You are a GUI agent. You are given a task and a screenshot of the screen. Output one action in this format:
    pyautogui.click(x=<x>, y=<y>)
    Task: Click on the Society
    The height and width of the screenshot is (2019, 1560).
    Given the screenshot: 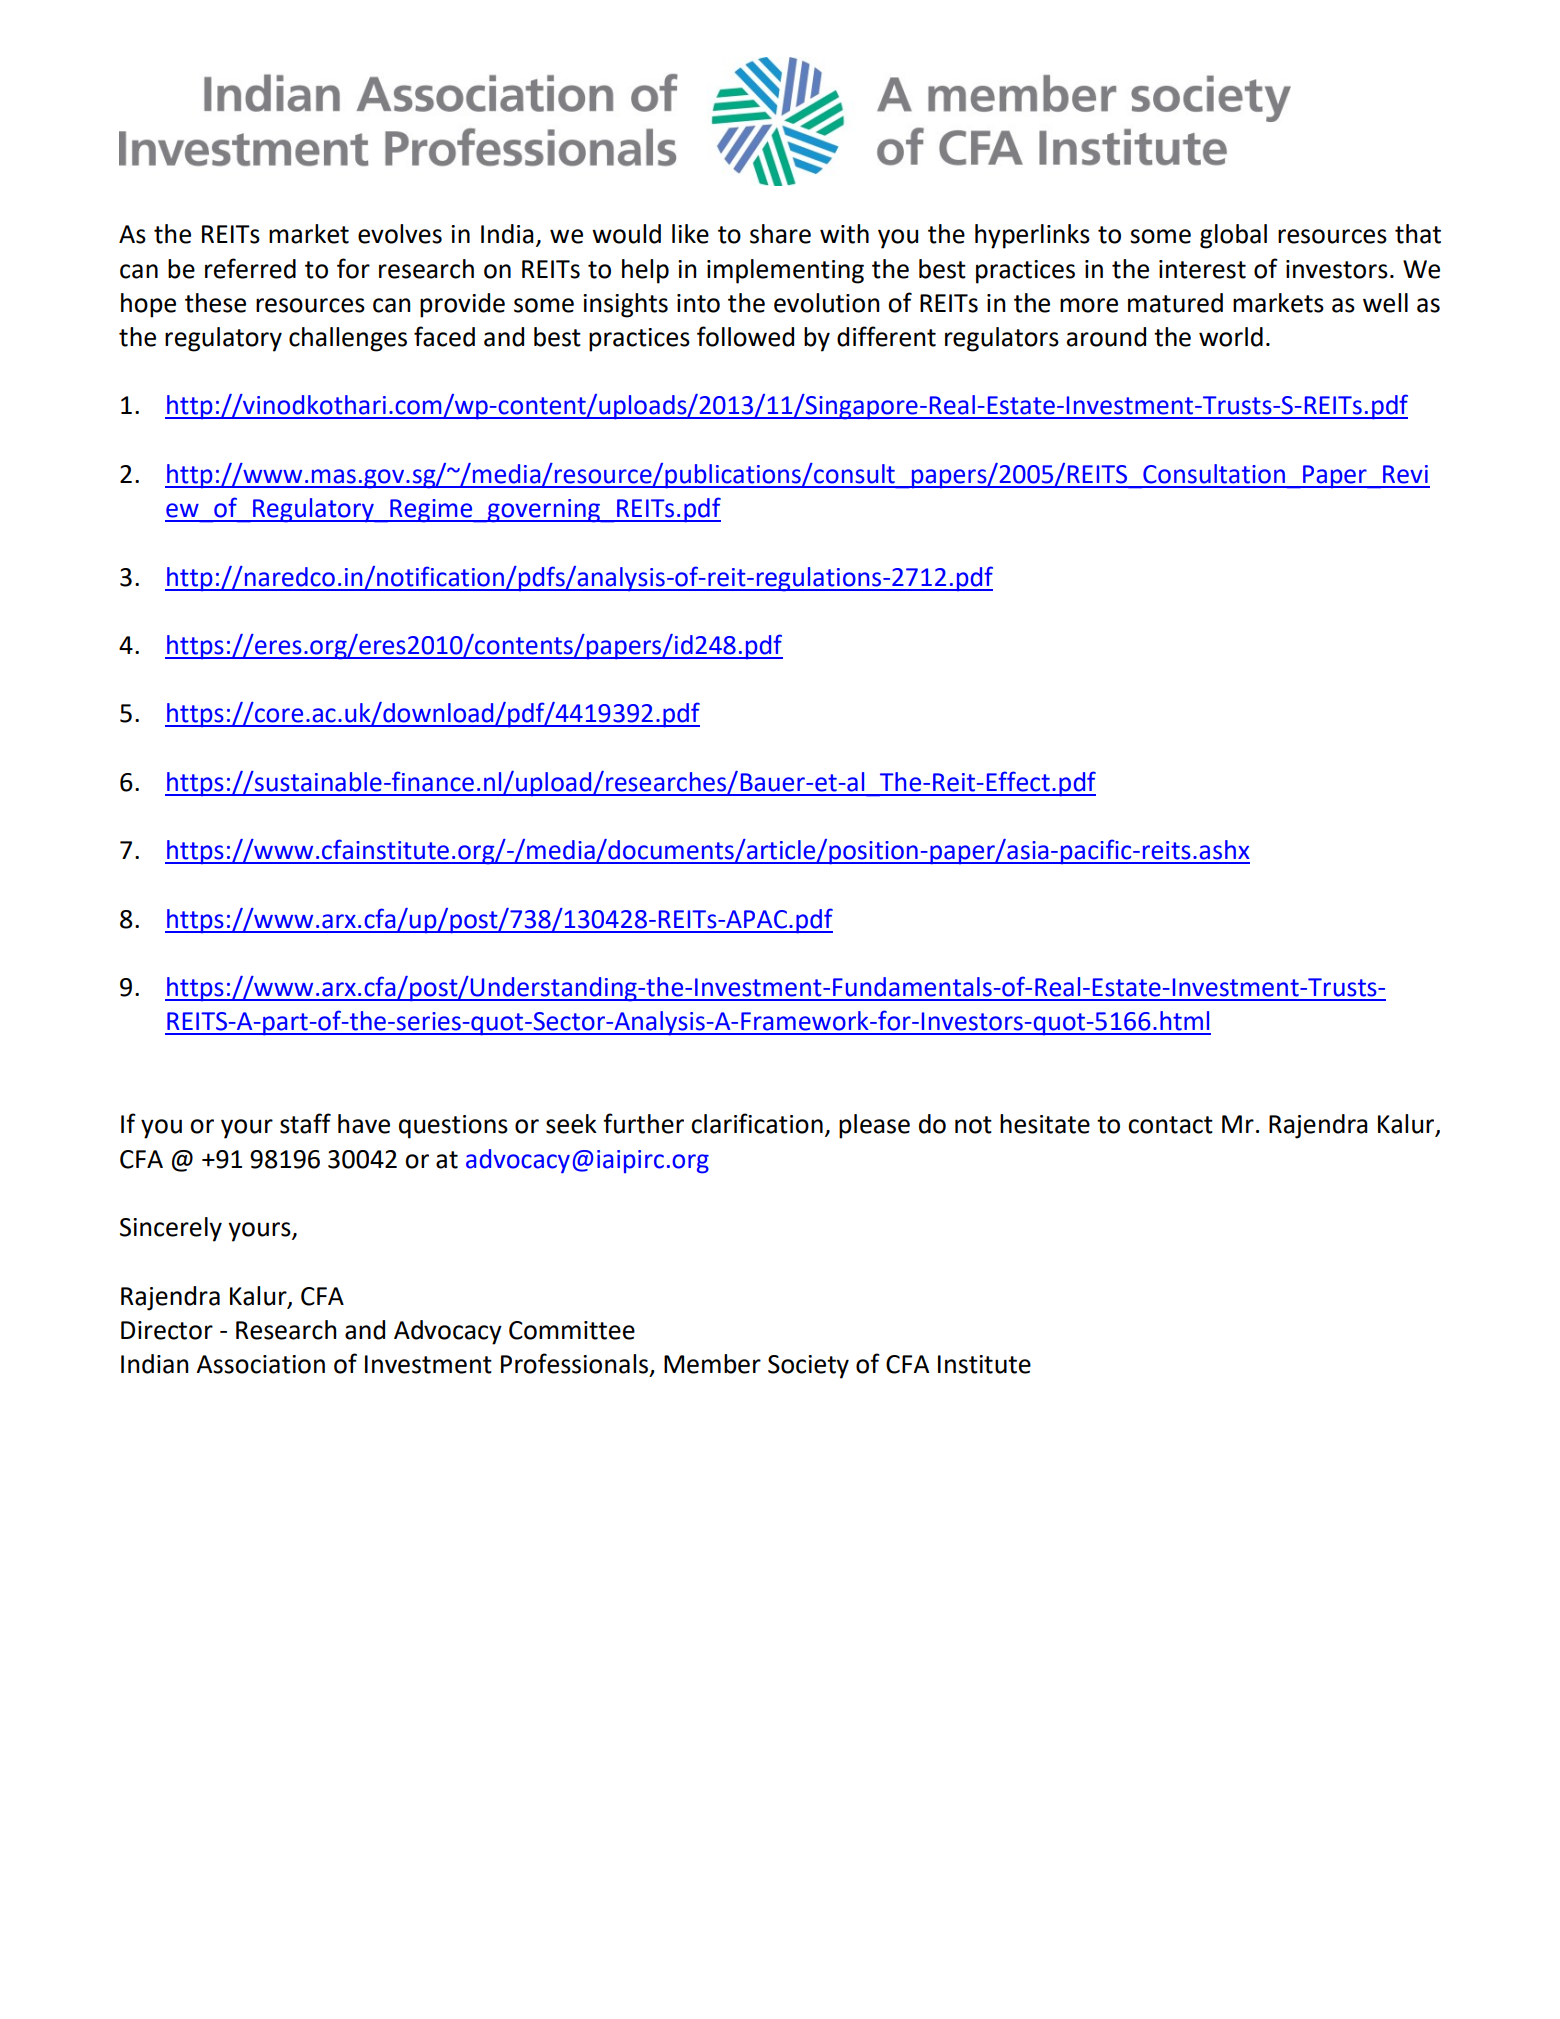 What is the action you would take?
    pyautogui.click(x=808, y=1367)
